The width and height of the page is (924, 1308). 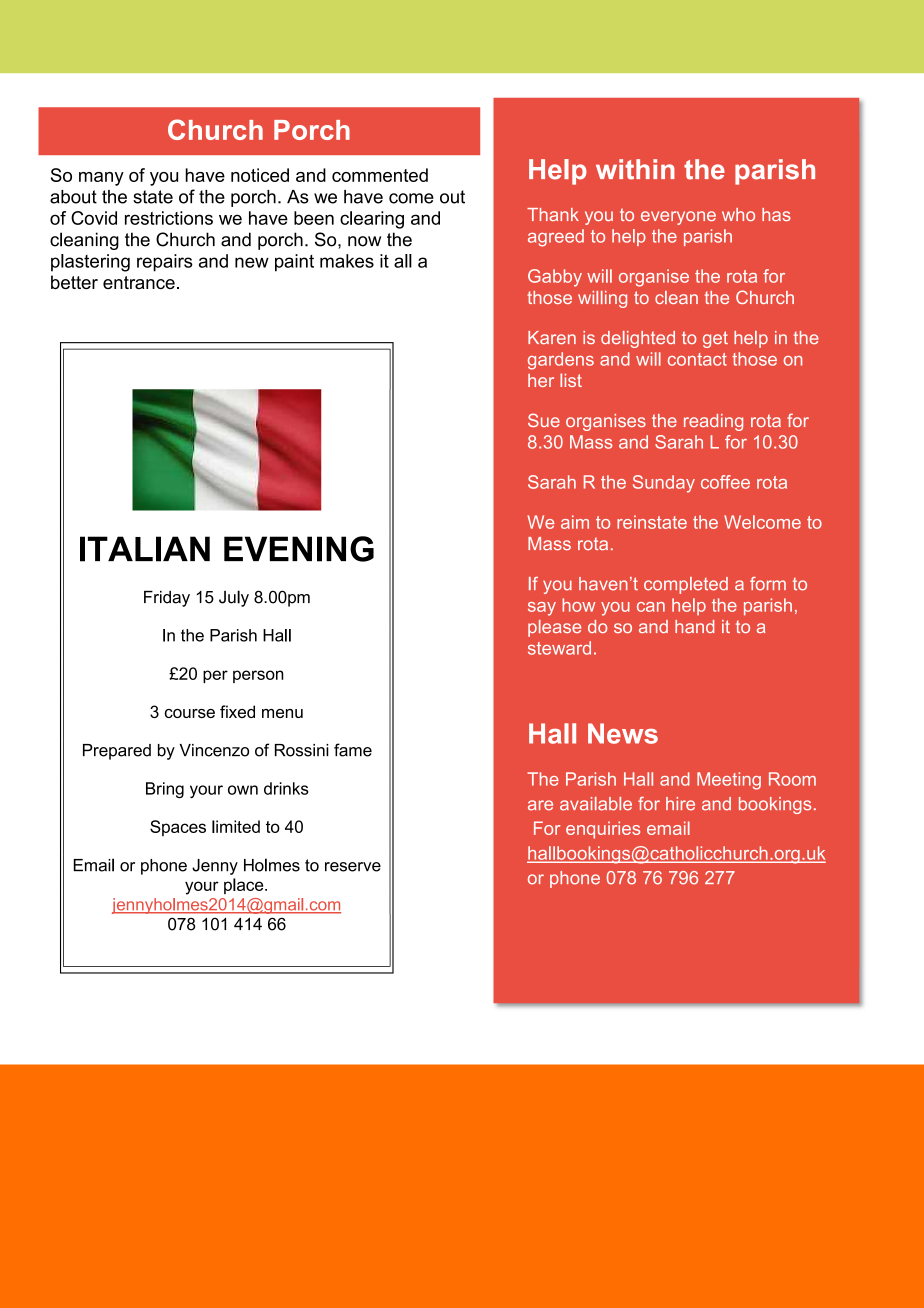 What do you see at coordinates (353, 750) in the page?
I see `fame` at bounding box center [353, 750].
